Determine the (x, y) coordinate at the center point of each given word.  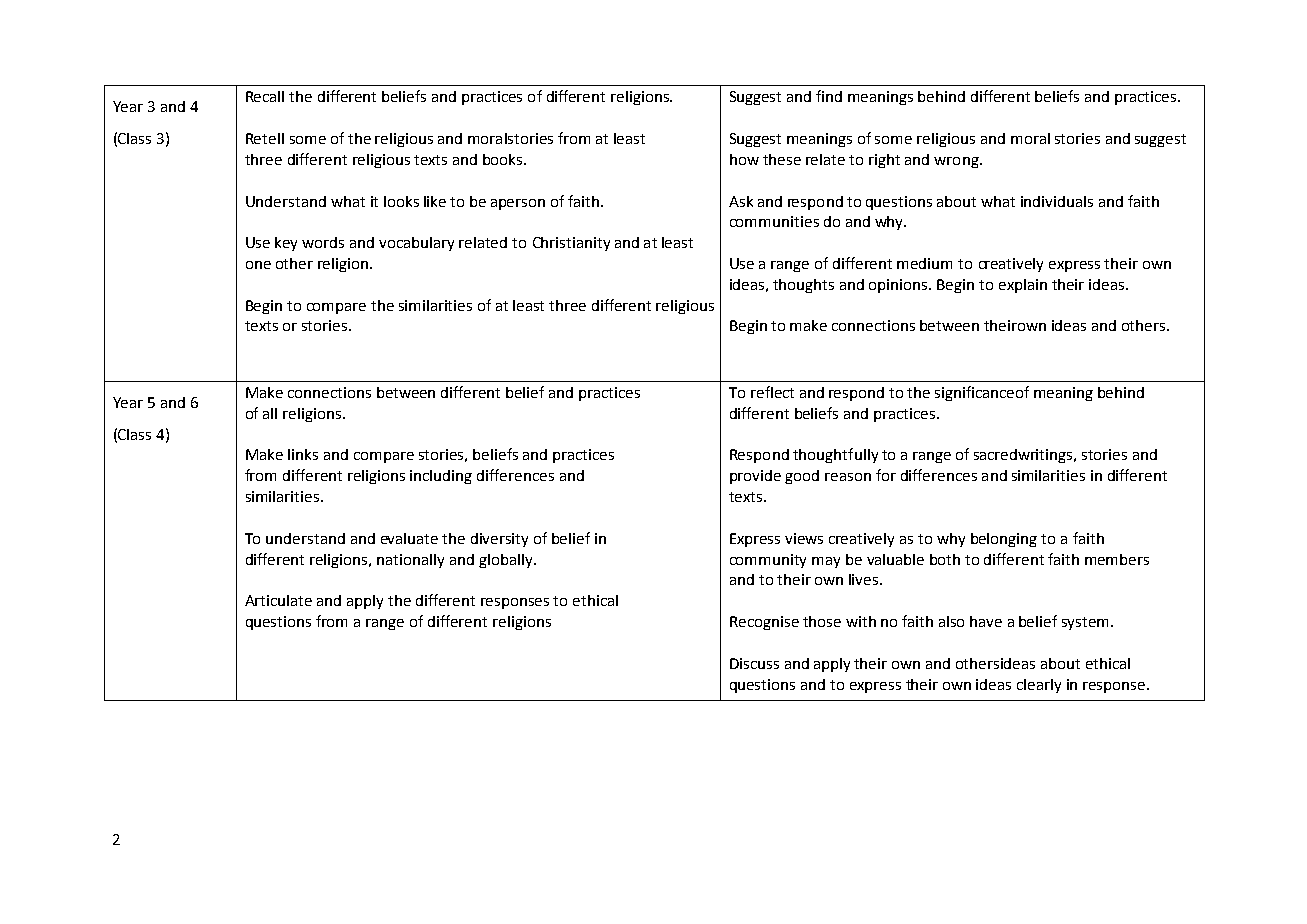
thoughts (803, 286)
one (258, 265)
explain (1023, 286)
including (441, 477)
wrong (957, 162)
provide (755, 477)
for (886, 475)
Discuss (754, 663)
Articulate (278, 600)
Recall (265, 96)
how (744, 159)
